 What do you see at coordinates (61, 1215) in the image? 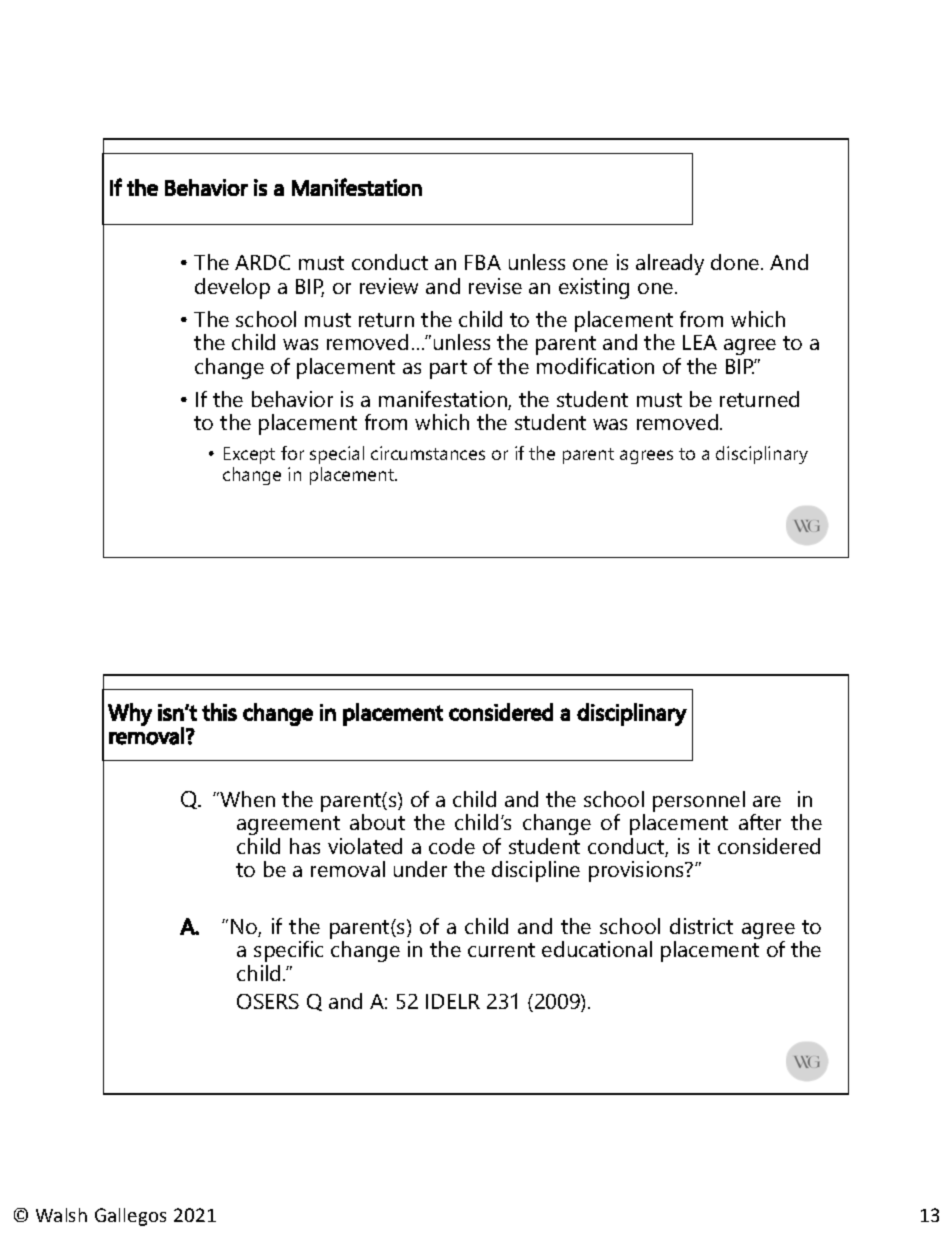
I see `Walsh` at bounding box center [61, 1215].
